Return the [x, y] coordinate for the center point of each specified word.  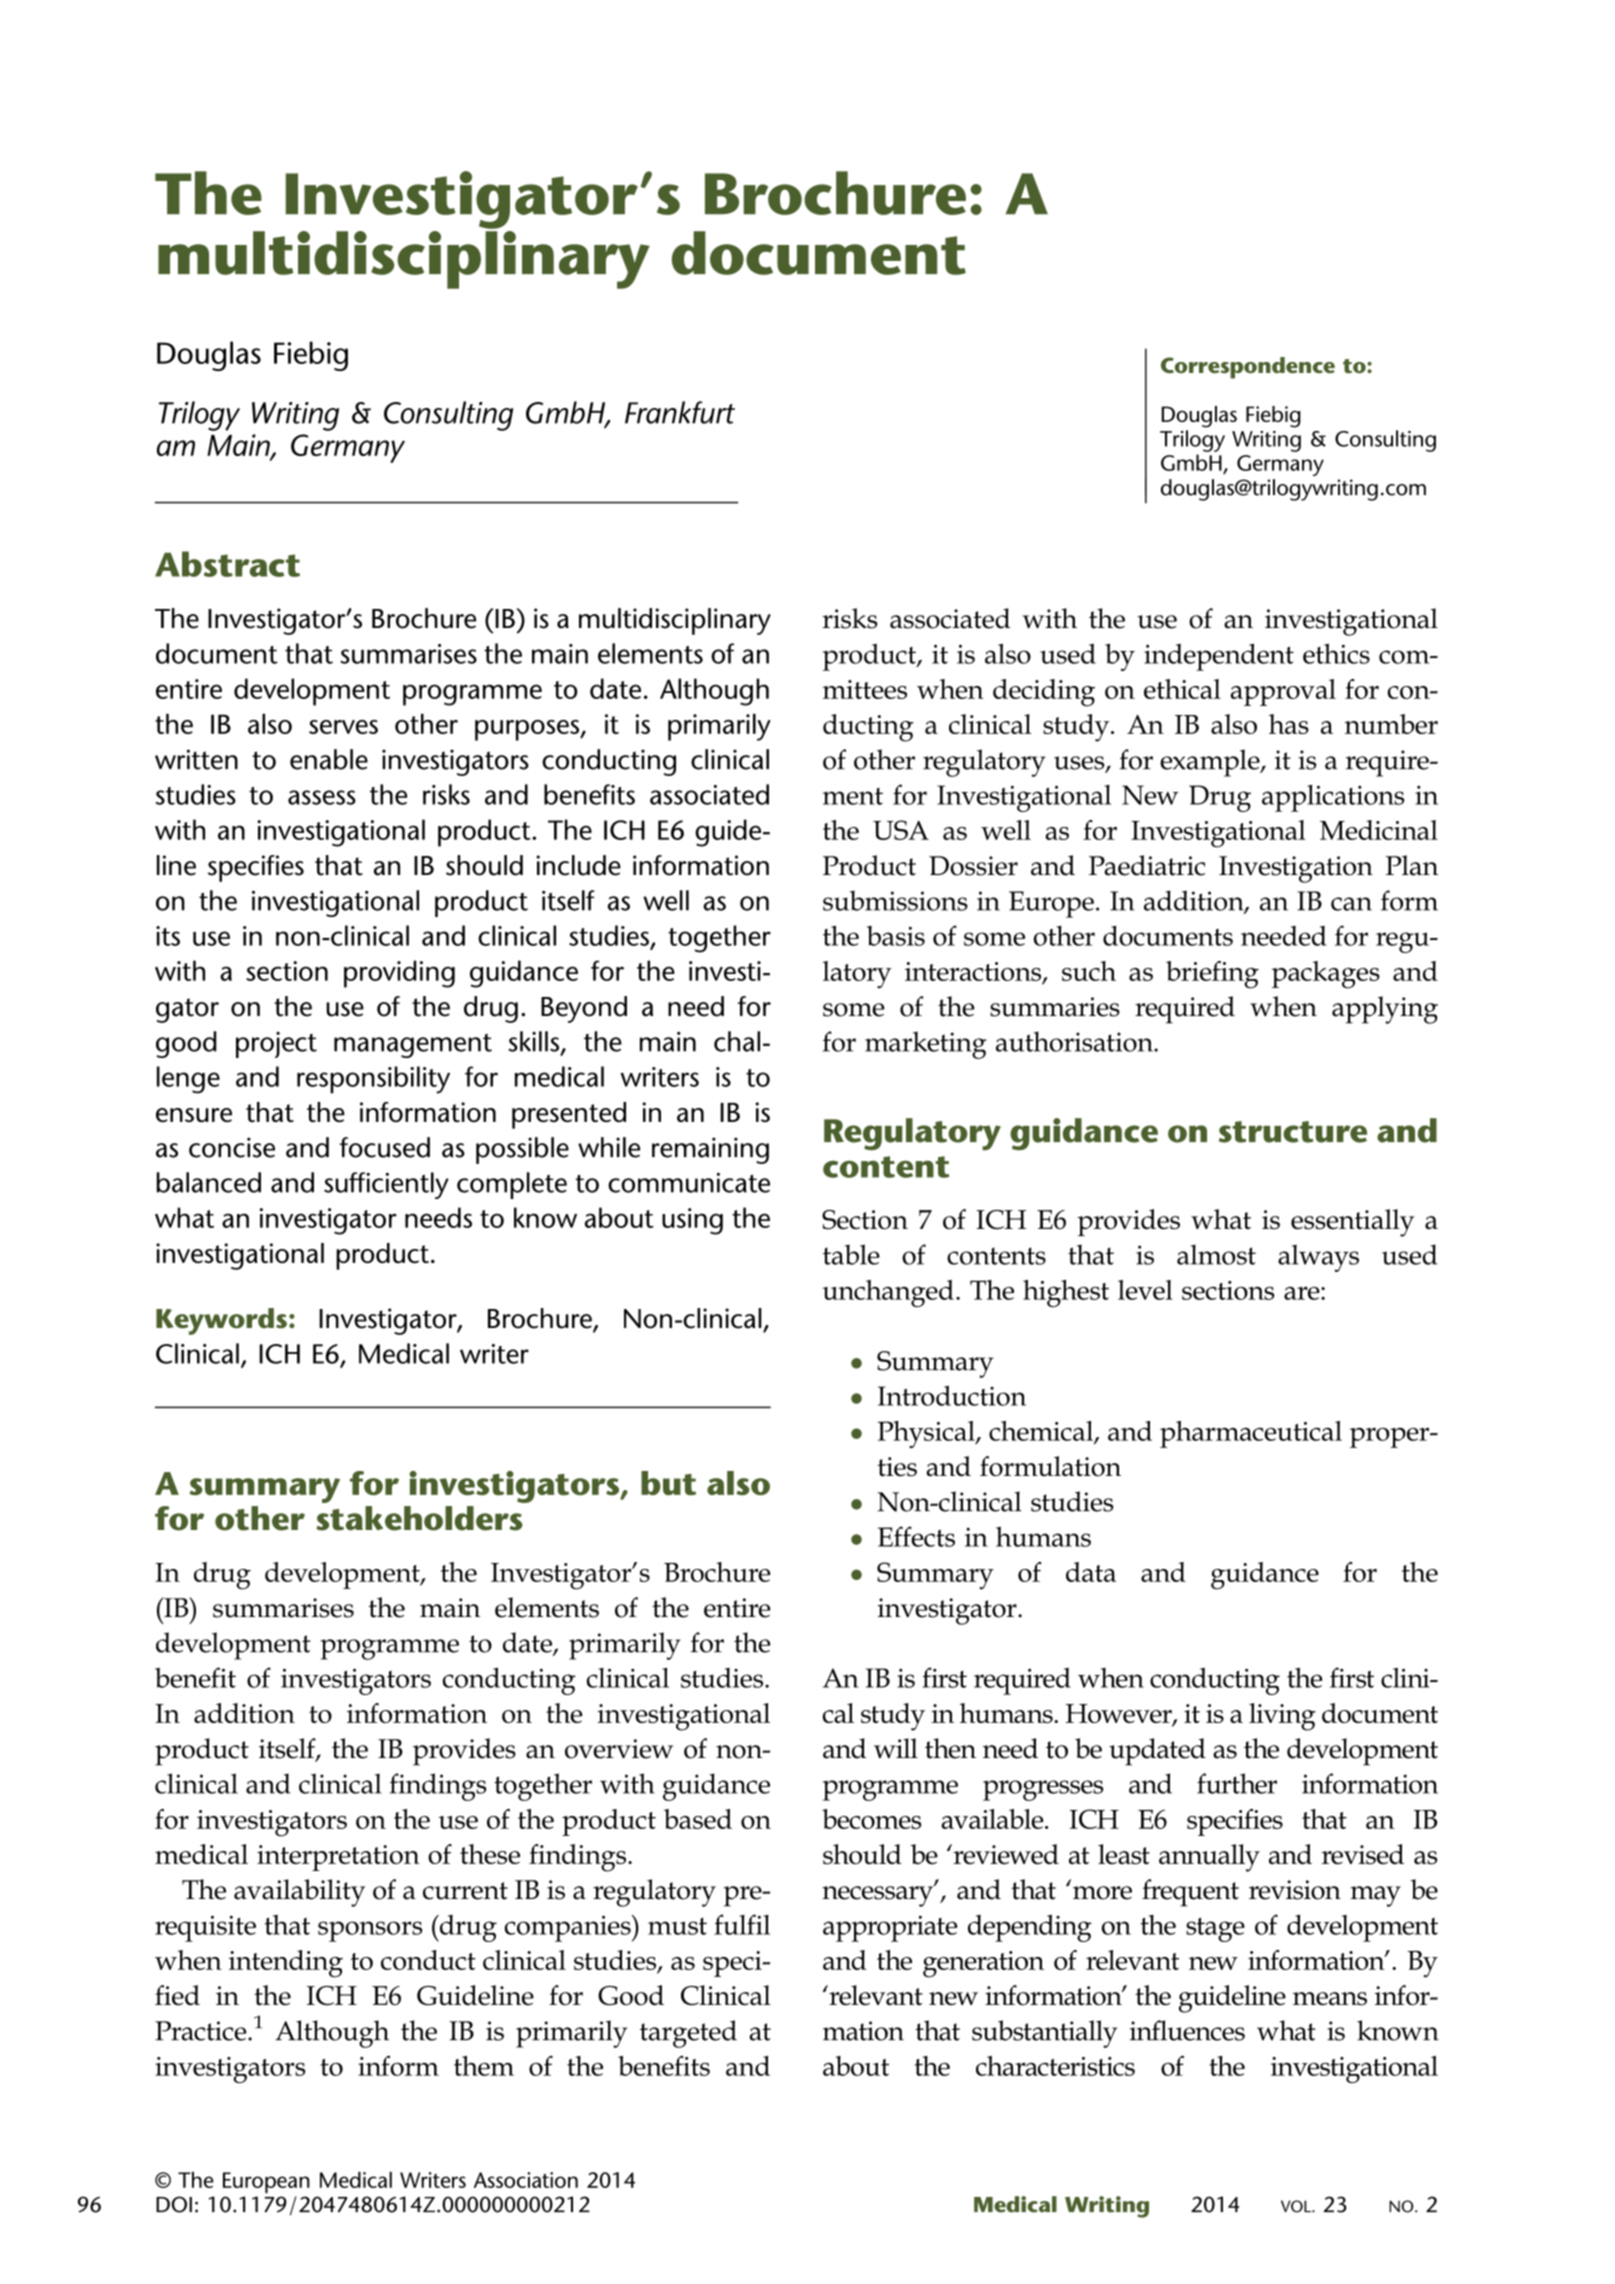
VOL [1297, 2206]
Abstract [227, 564]
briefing [1212, 975]
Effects [916, 1536]
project [276, 1045]
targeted [688, 2034]
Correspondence [1248, 368]
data [1091, 1572]
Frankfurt [680, 412]
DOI [174, 2204]
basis [896, 936]
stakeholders [419, 1518]
